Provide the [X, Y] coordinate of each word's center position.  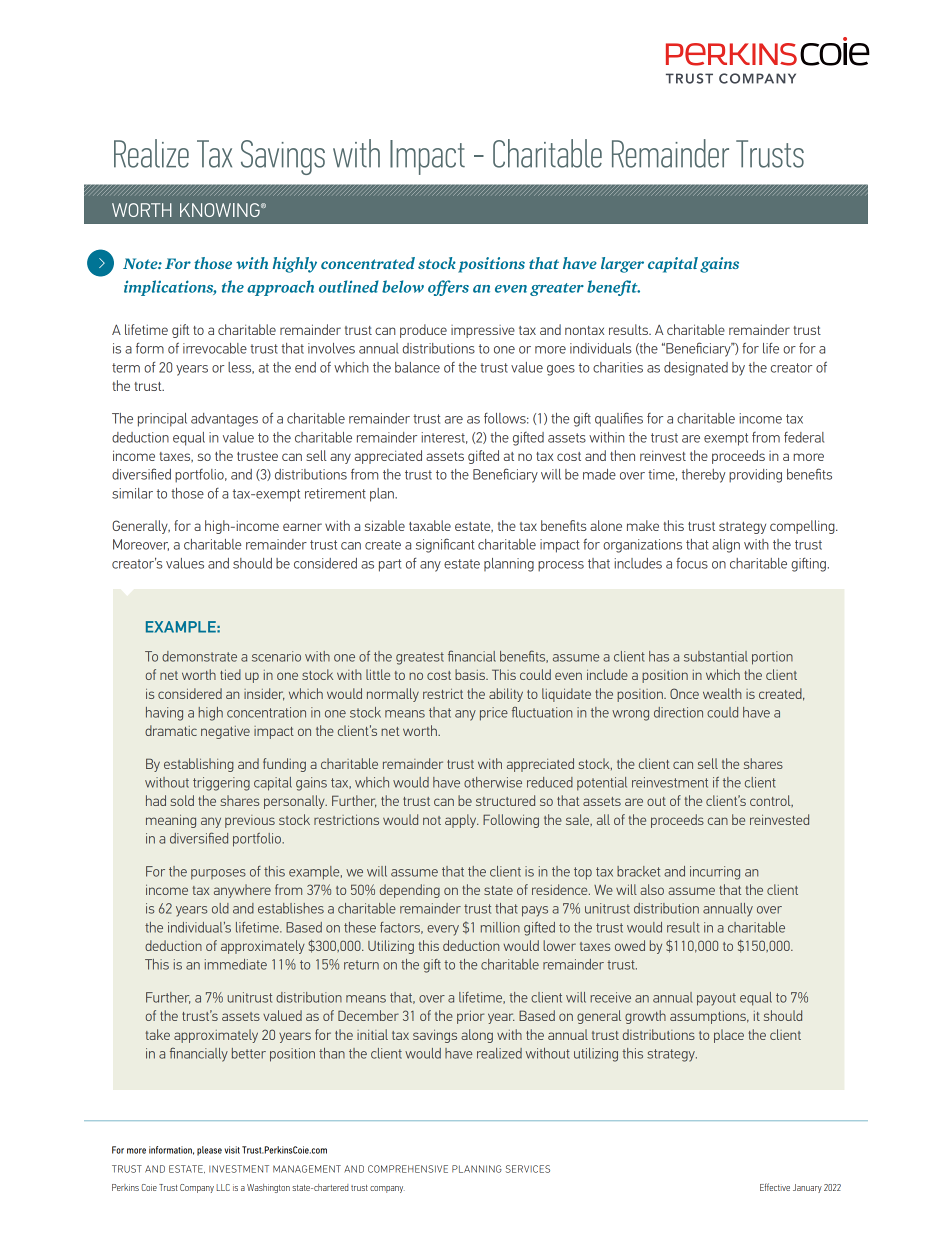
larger [622, 265]
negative [225, 732]
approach [280, 288]
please [209, 1151]
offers [448, 288]
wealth [722, 693]
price [494, 714]
